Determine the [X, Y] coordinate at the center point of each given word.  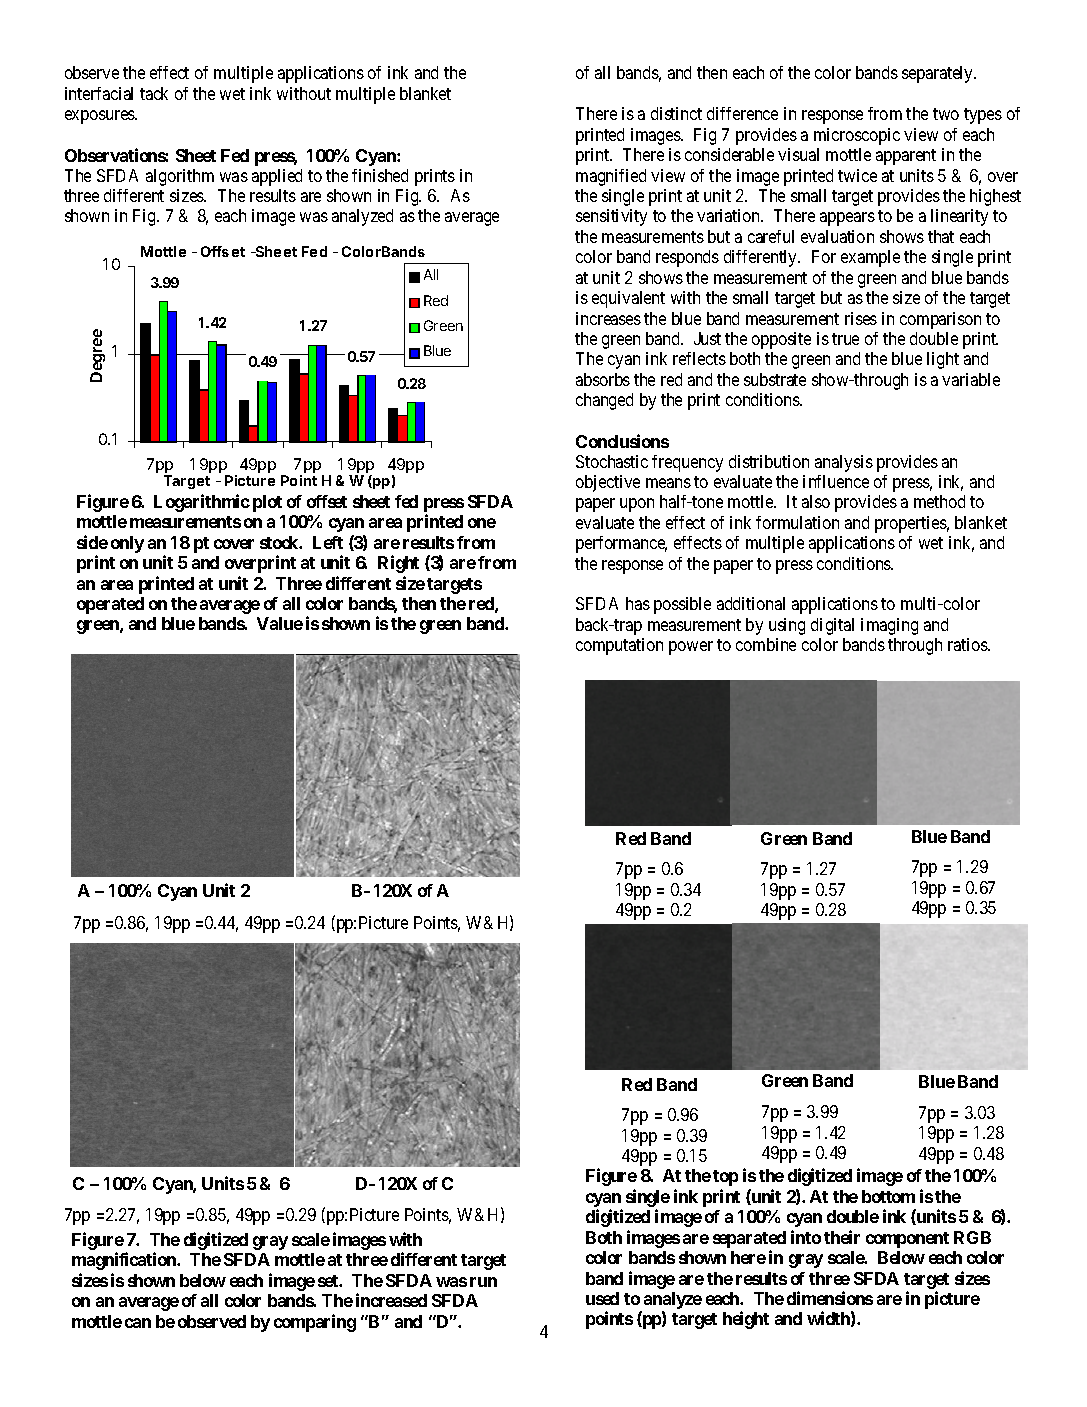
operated [110, 605]
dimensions [830, 1298]
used [602, 1298]
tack [154, 93]
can [138, 1323]
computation [619, 646]
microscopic [857, 136]
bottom [888, 1196]
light [943, 360]
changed [604, 401]
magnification [125, 1261]
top [725, 1178]
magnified [611, 177]
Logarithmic [202, 503]
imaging [889, 626]
